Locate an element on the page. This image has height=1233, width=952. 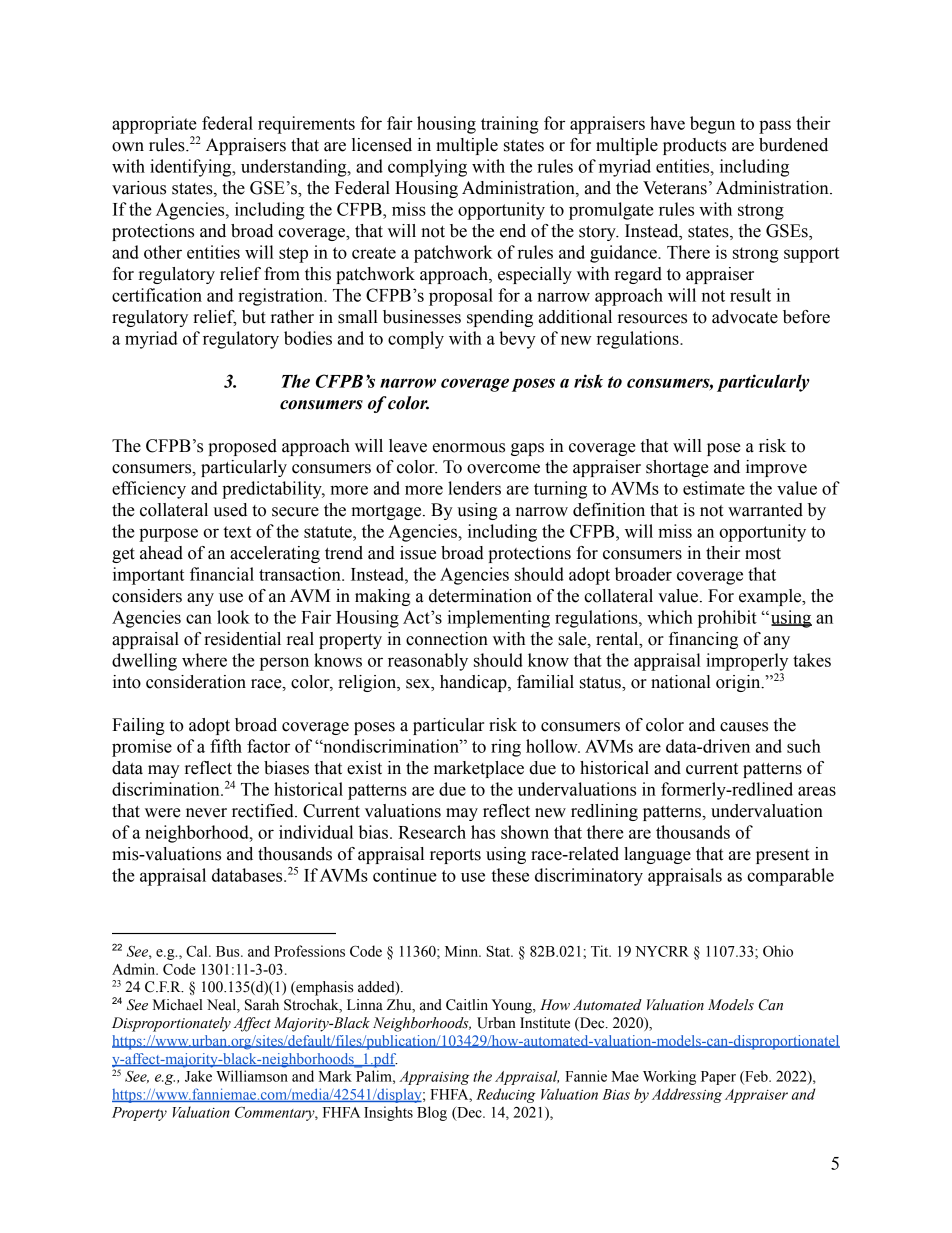
Neal is located at coordinates (222, 1006).
